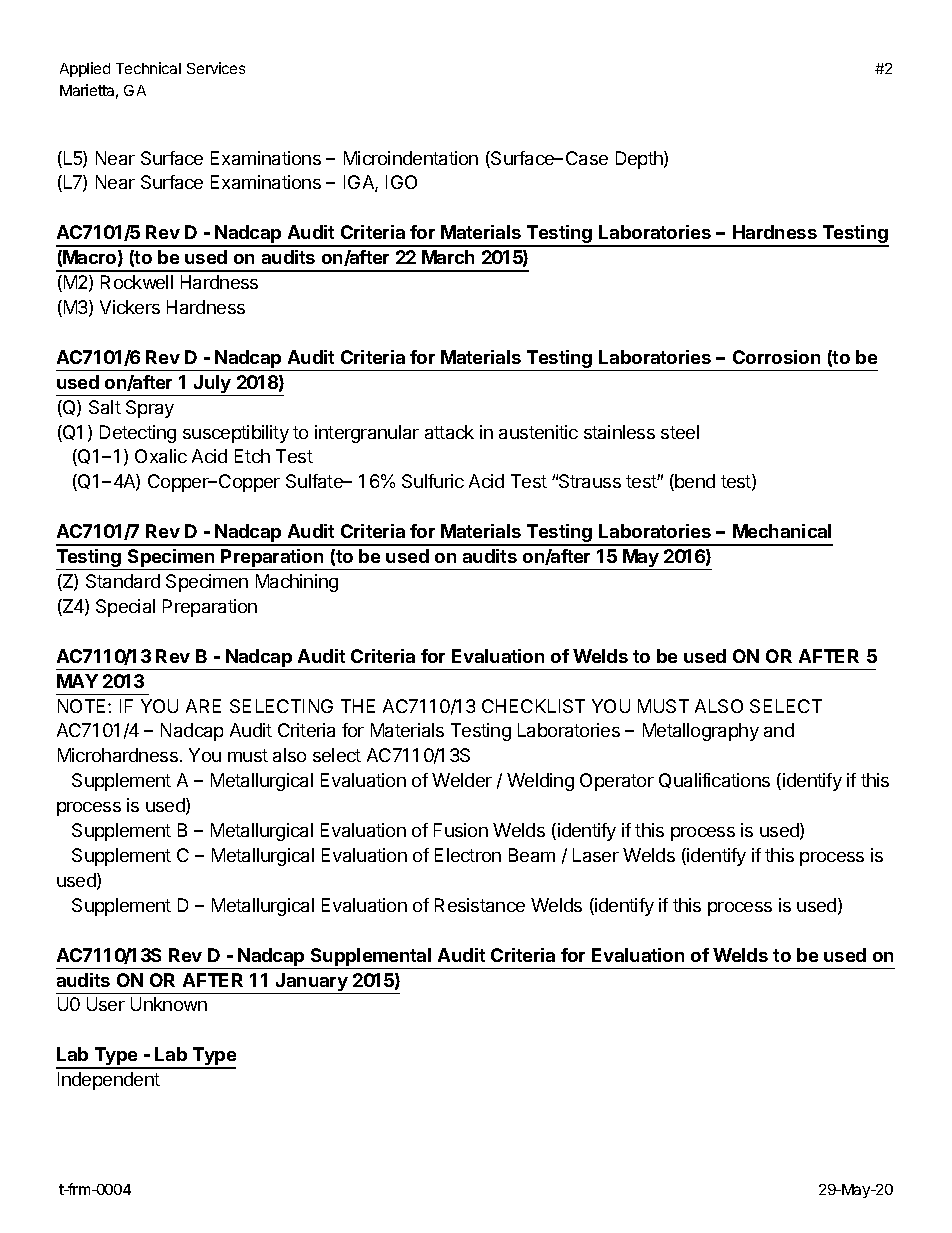 The image size is (952, 1233). I want to click on Qualifications, so click(714, 780).
